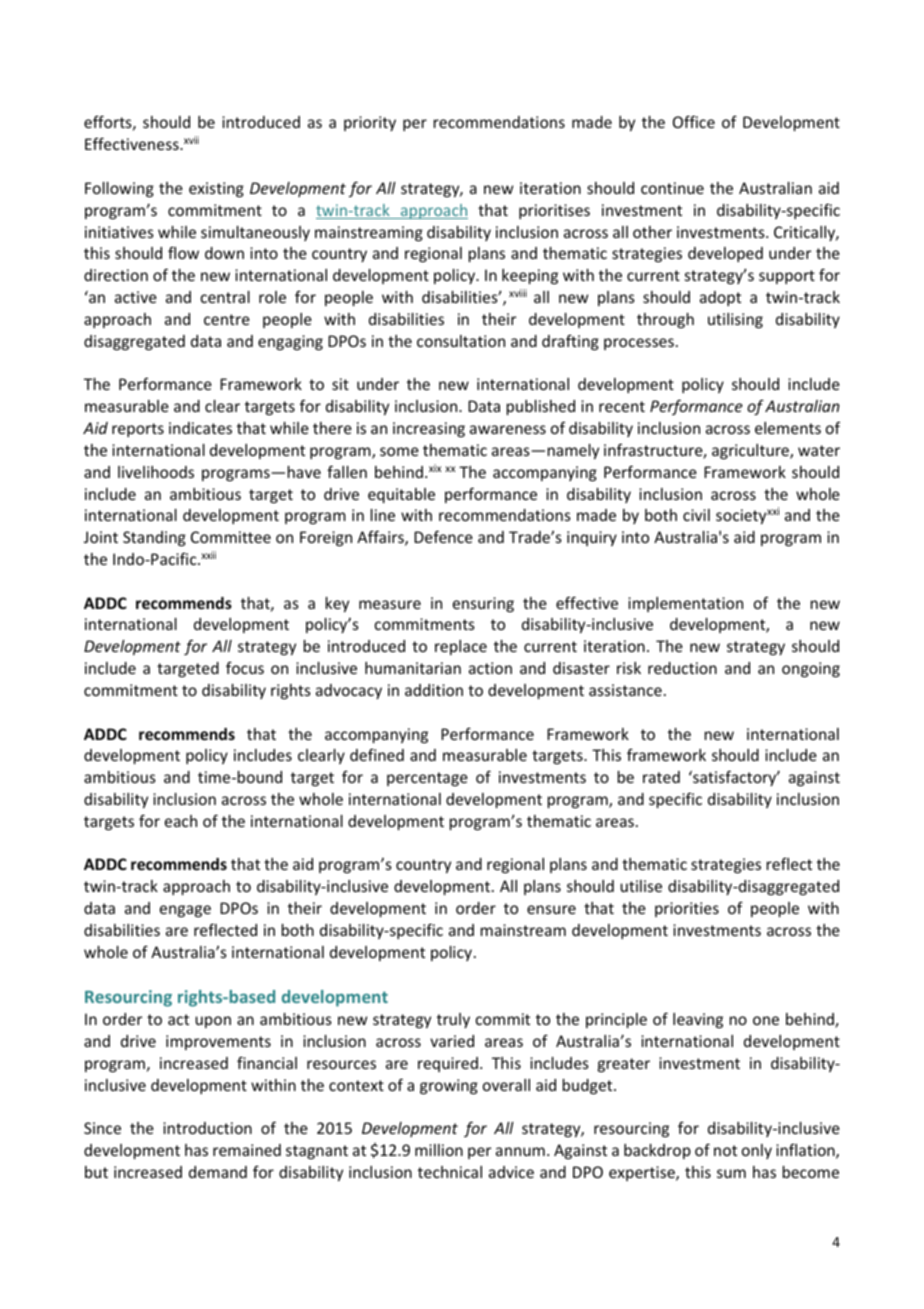  Describe the element at coordinates (694, 121) in the screenshot. I see `Office` at that location.
